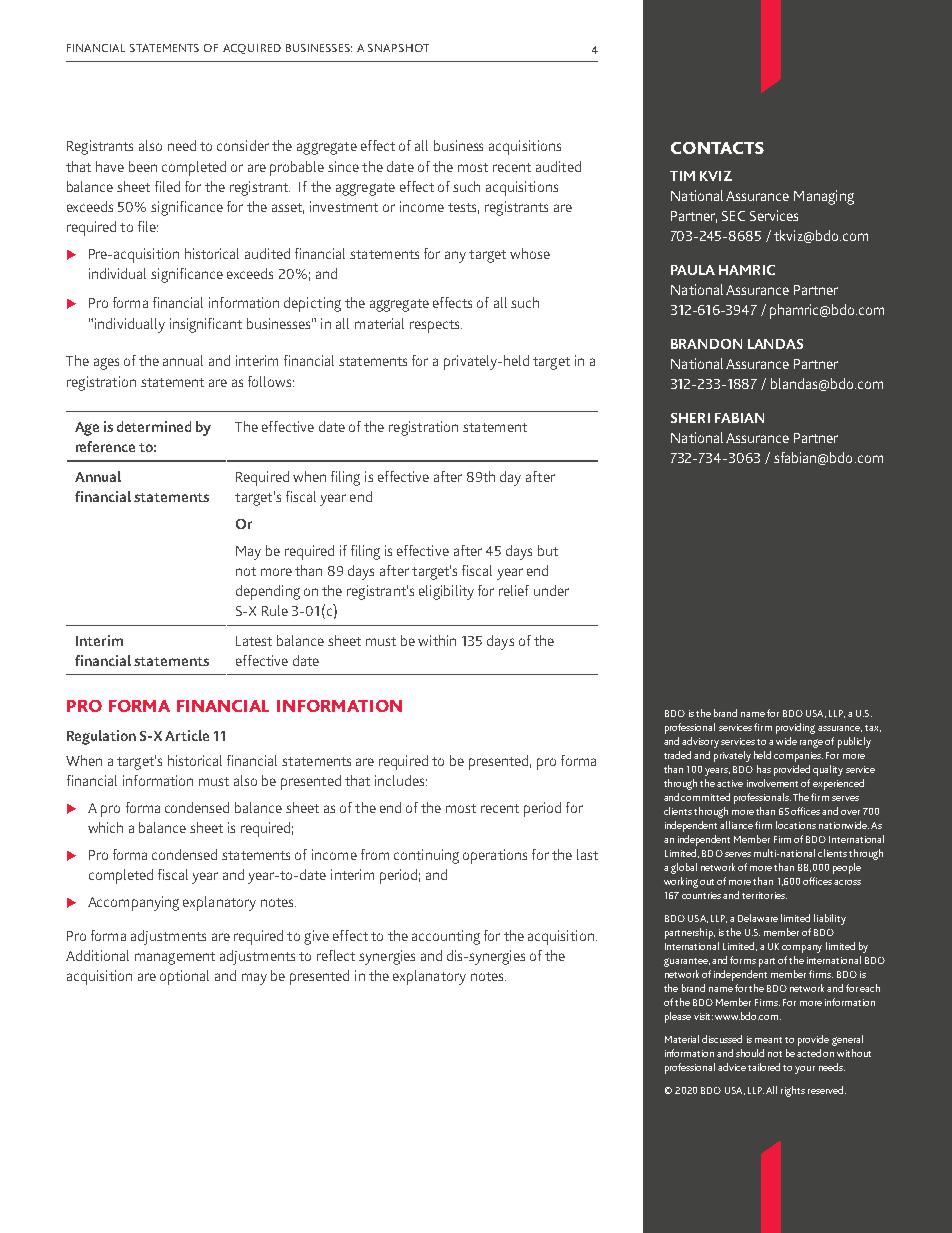 The height and width of the document is (1233, 952). What do you see at coordinates (184, 977) in the document?
I see `optional` at bounding box center [184, 977].
